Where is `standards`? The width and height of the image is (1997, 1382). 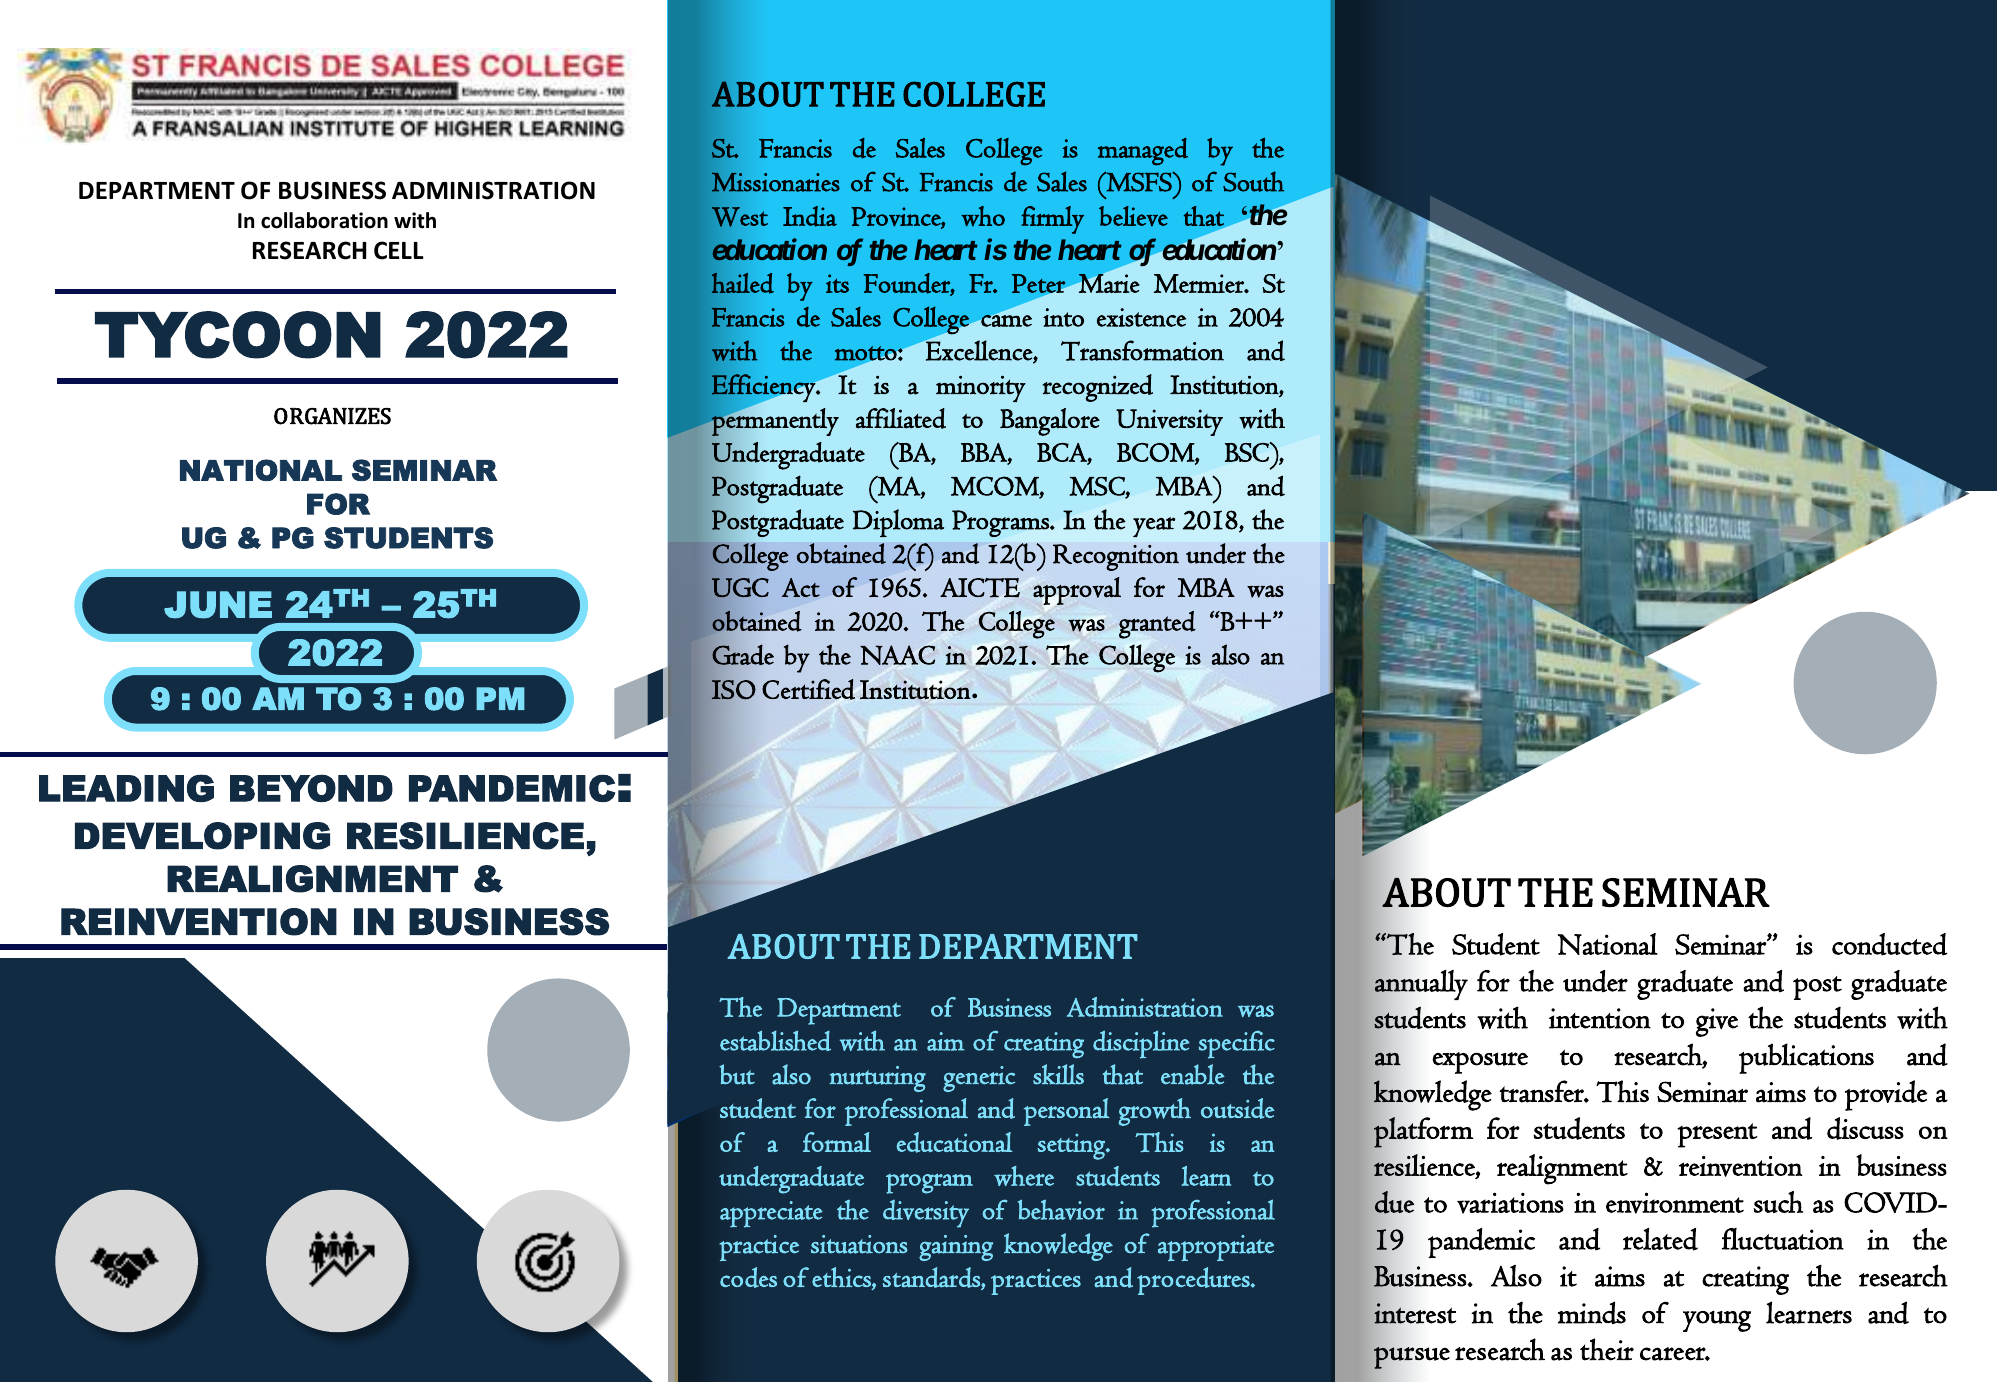 standards is located at coordinates (932, 1278).
